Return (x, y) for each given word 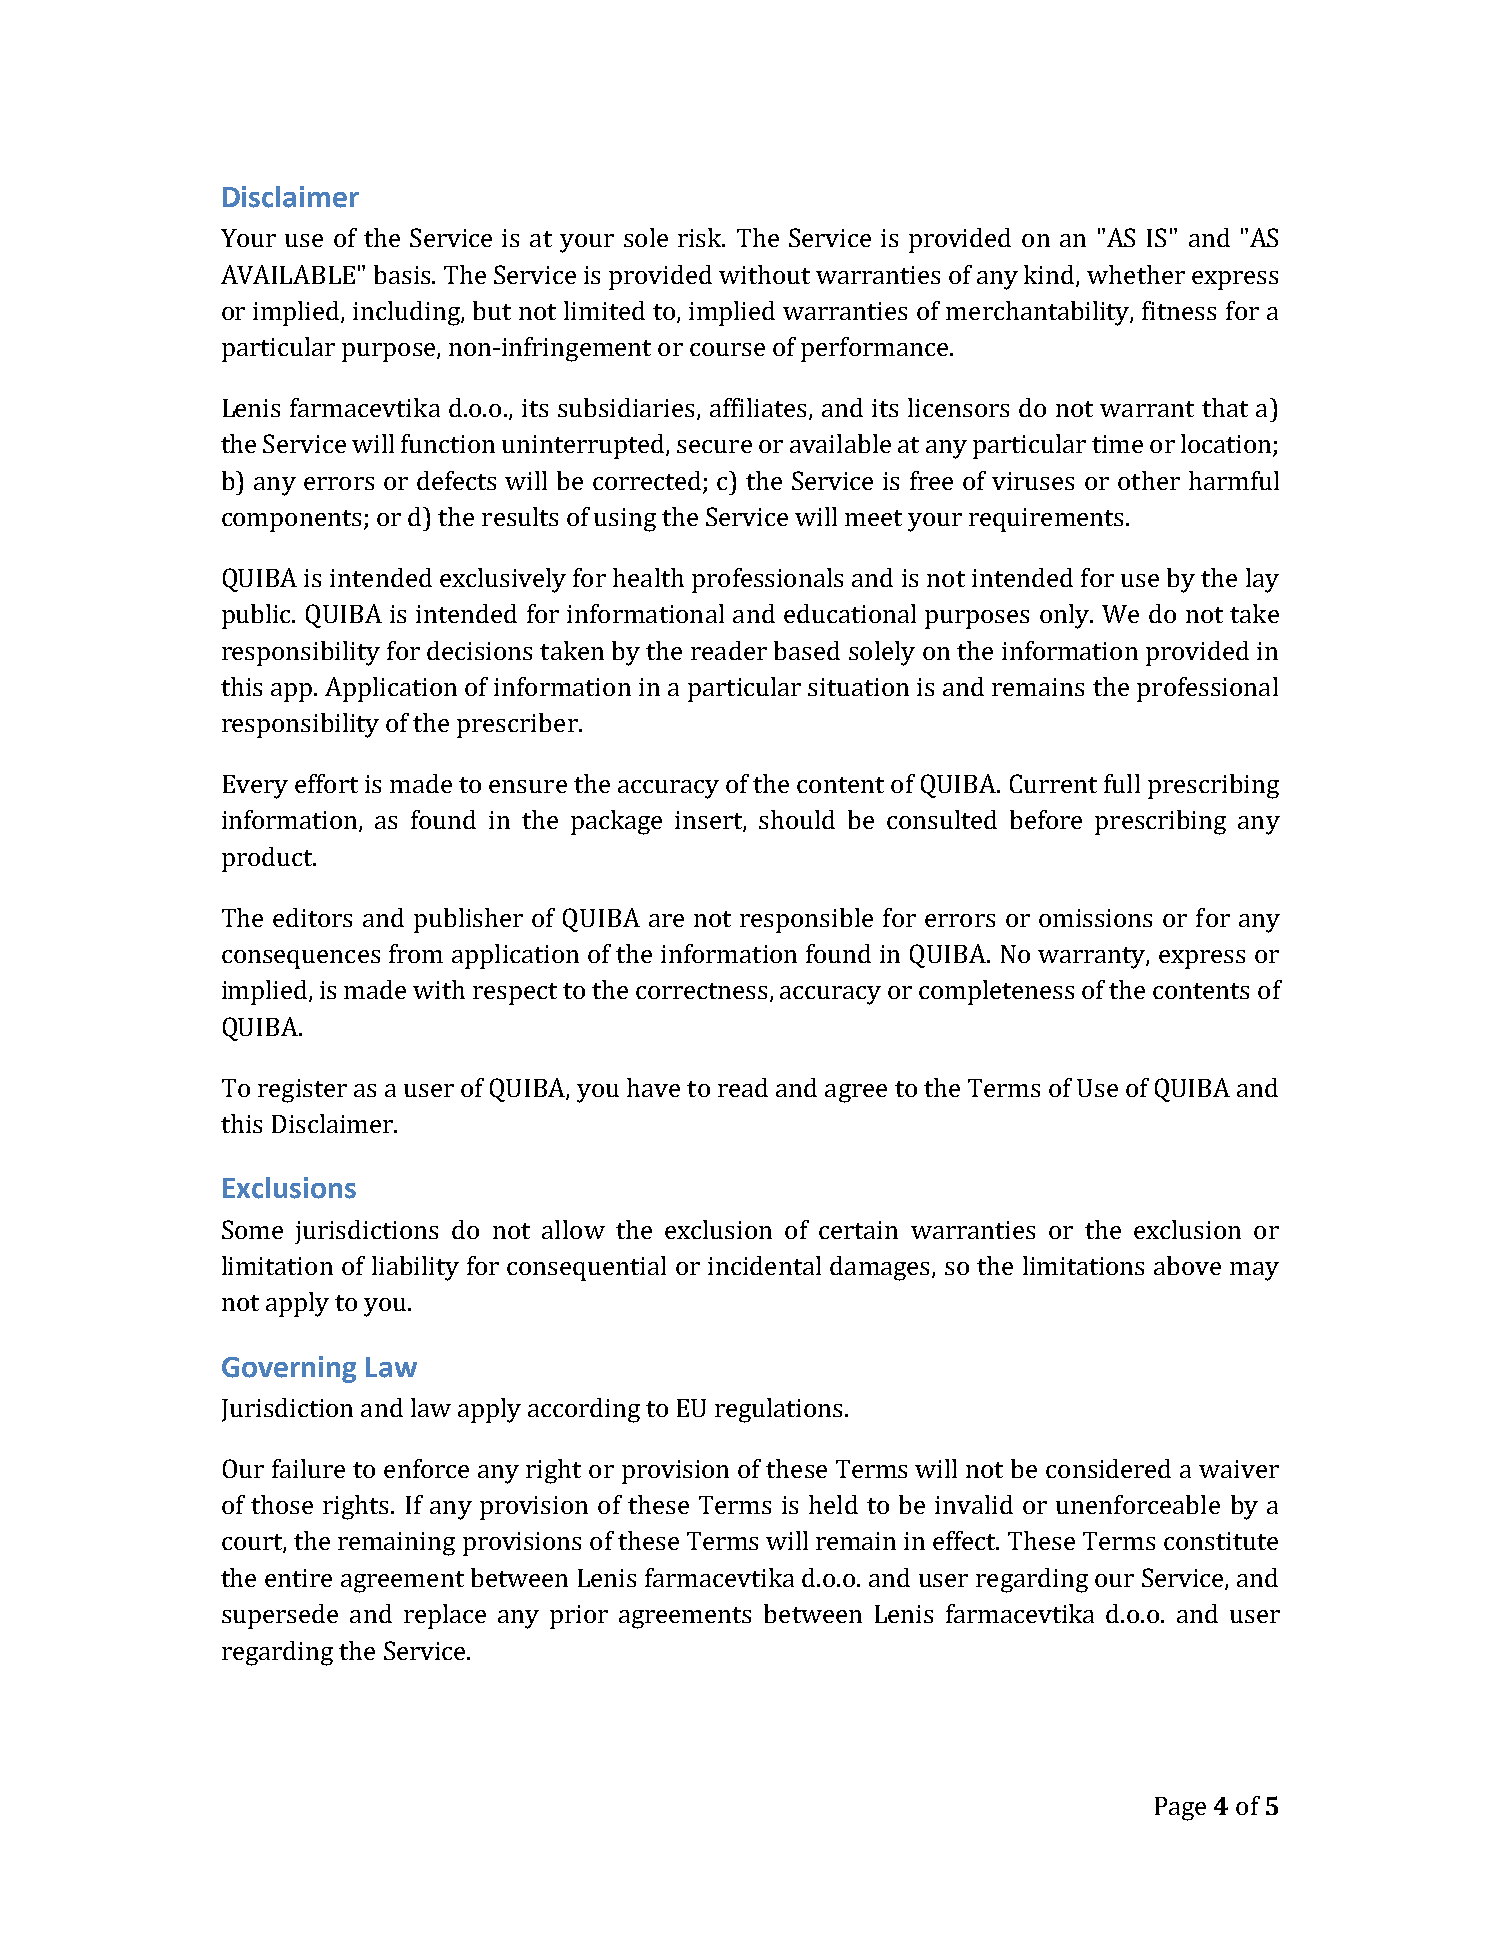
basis (403, 274)
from (416, 953)
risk (701, 237)
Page (1180, 1809)
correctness (701, 991)
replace (445, 1616)
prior (579, 1617)
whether (1136, 274)
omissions (1095, 918)
